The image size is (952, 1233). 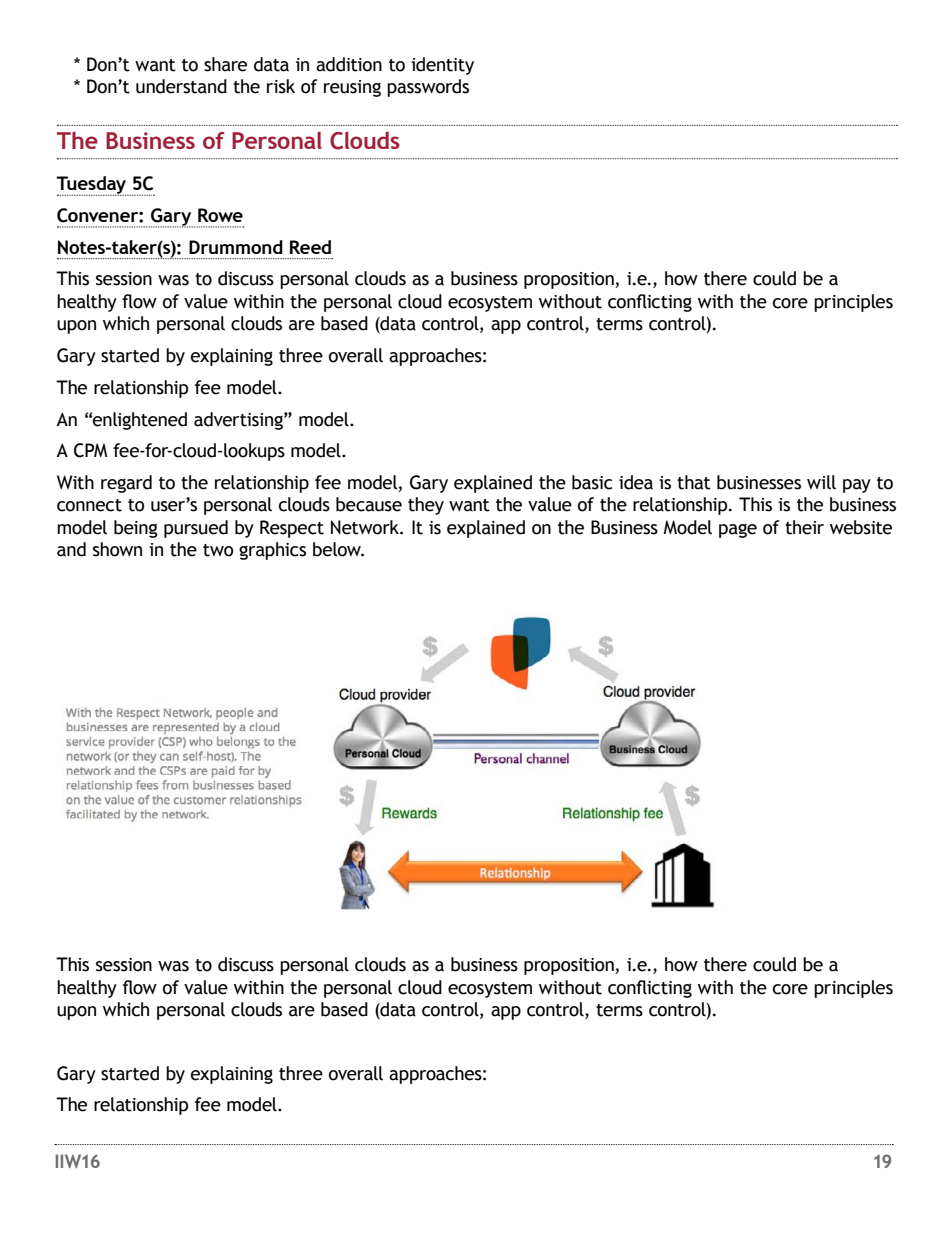 What do you see at coordinates (592, 482) in the image?
I see `basic` at bounding box center [592, 482].
